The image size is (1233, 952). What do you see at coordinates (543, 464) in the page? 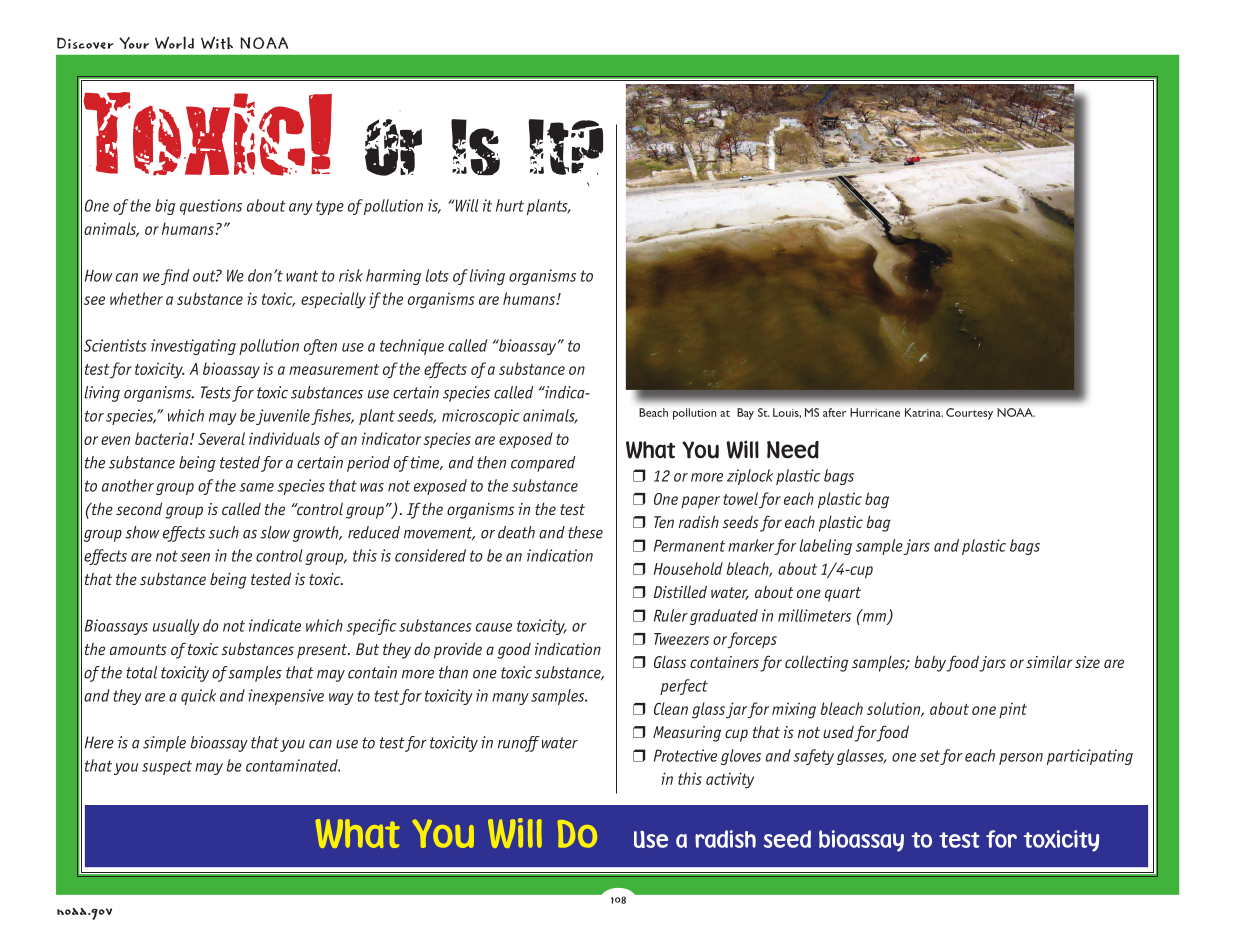
I see `compared` at bounding box center [543, 464].
